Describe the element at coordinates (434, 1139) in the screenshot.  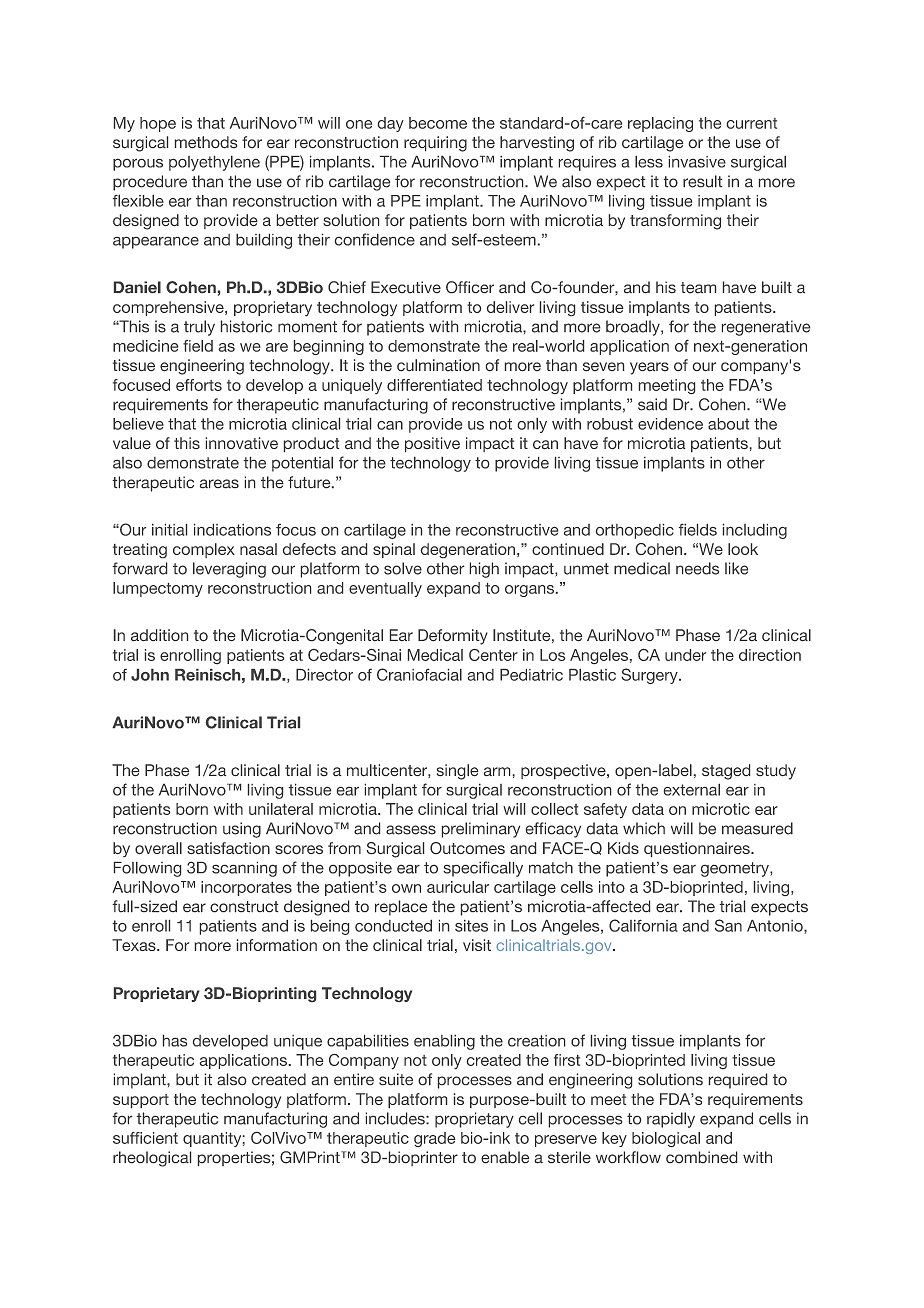
I see `grade` at that location.
